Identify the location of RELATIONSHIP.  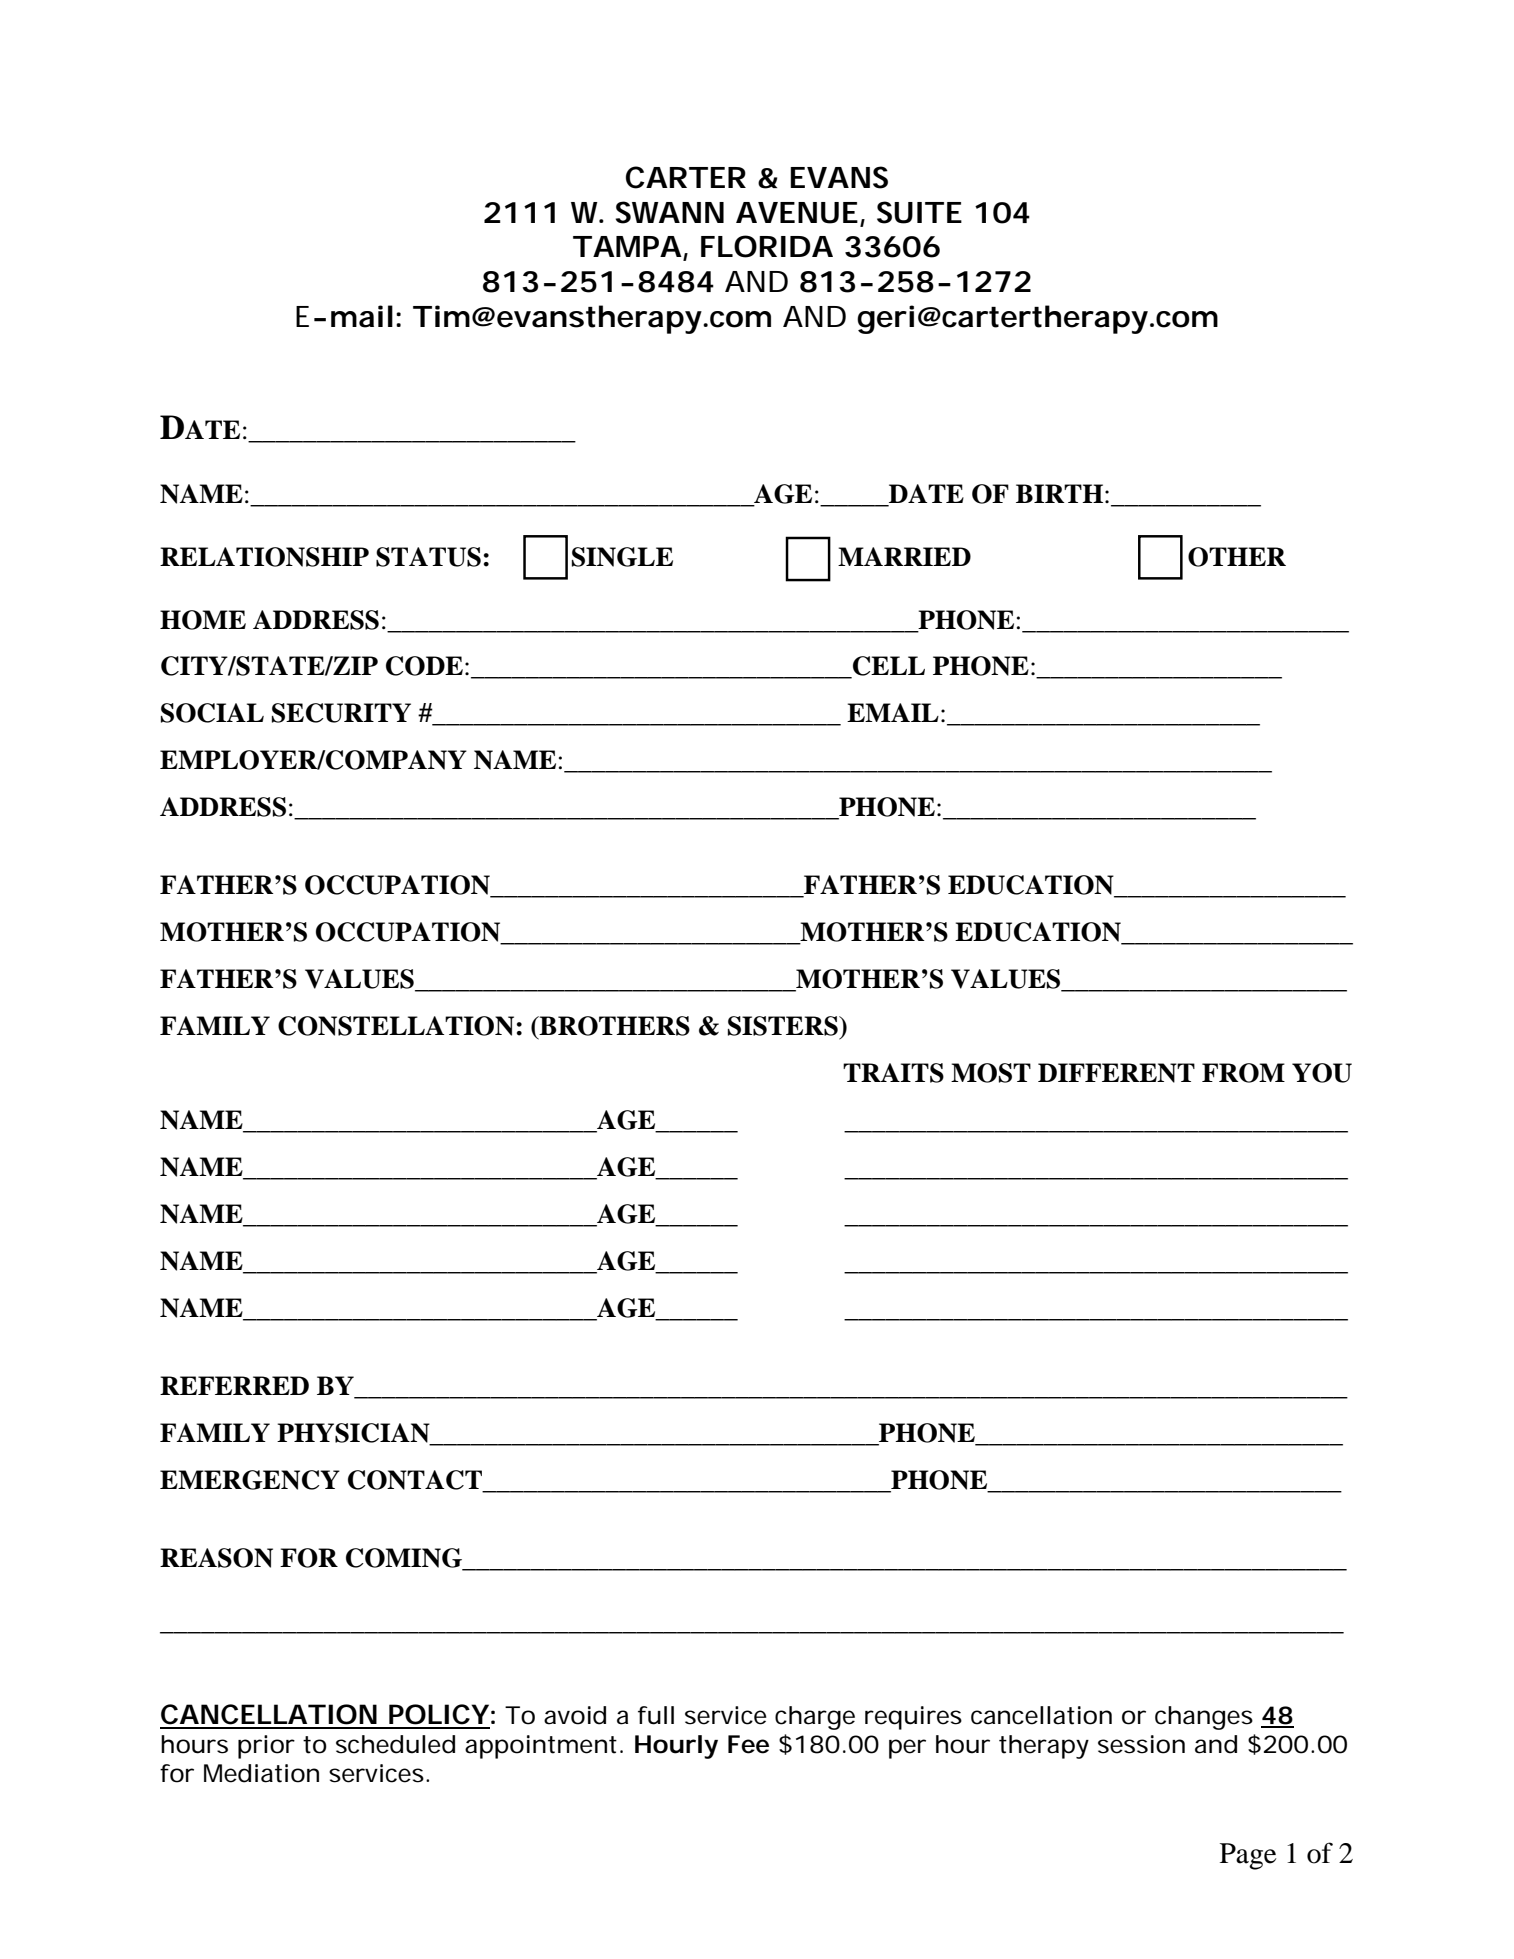
(264, 557).
